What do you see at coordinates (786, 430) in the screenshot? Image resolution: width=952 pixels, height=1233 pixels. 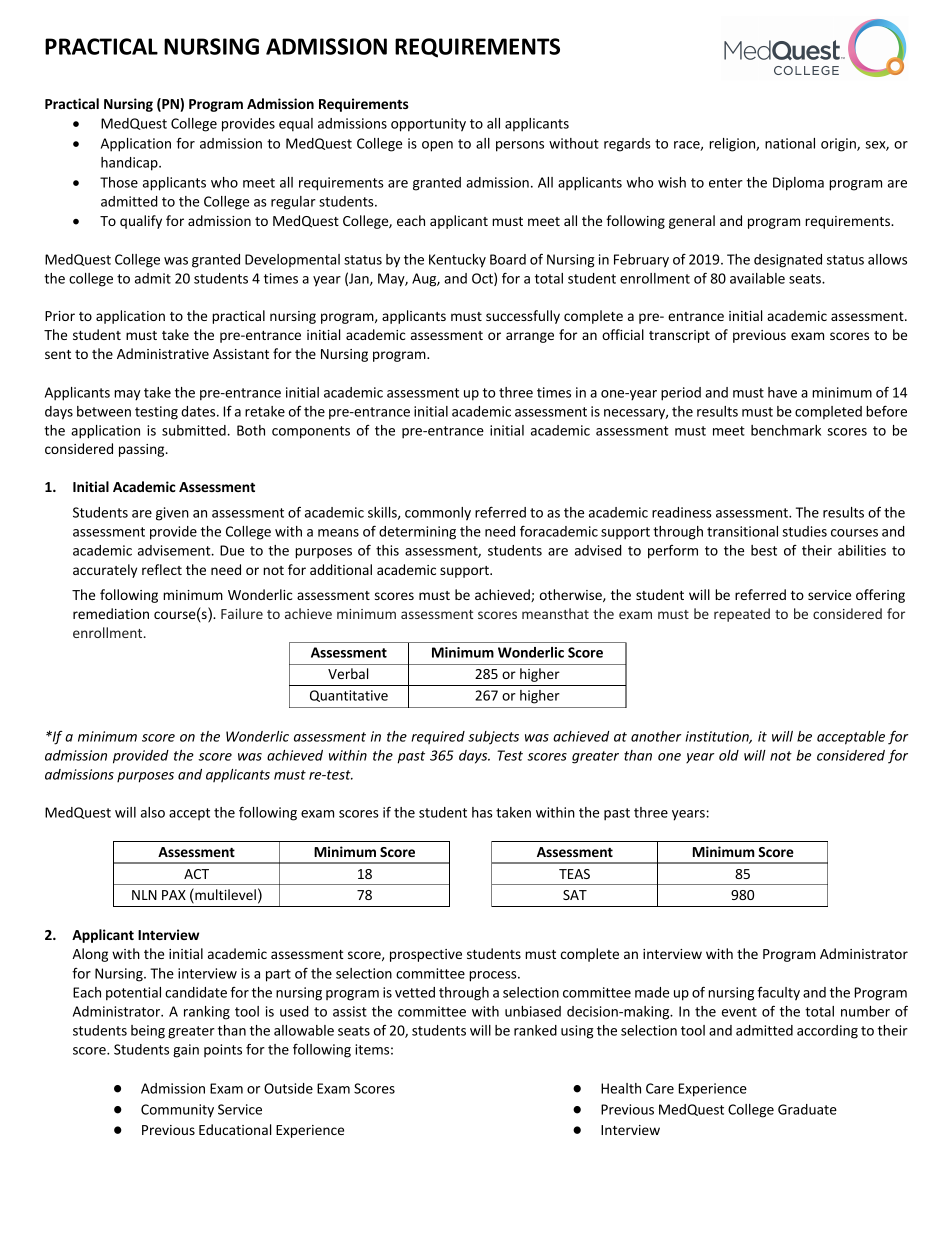 I see `benchmark` at bounding box center [786, 430].
